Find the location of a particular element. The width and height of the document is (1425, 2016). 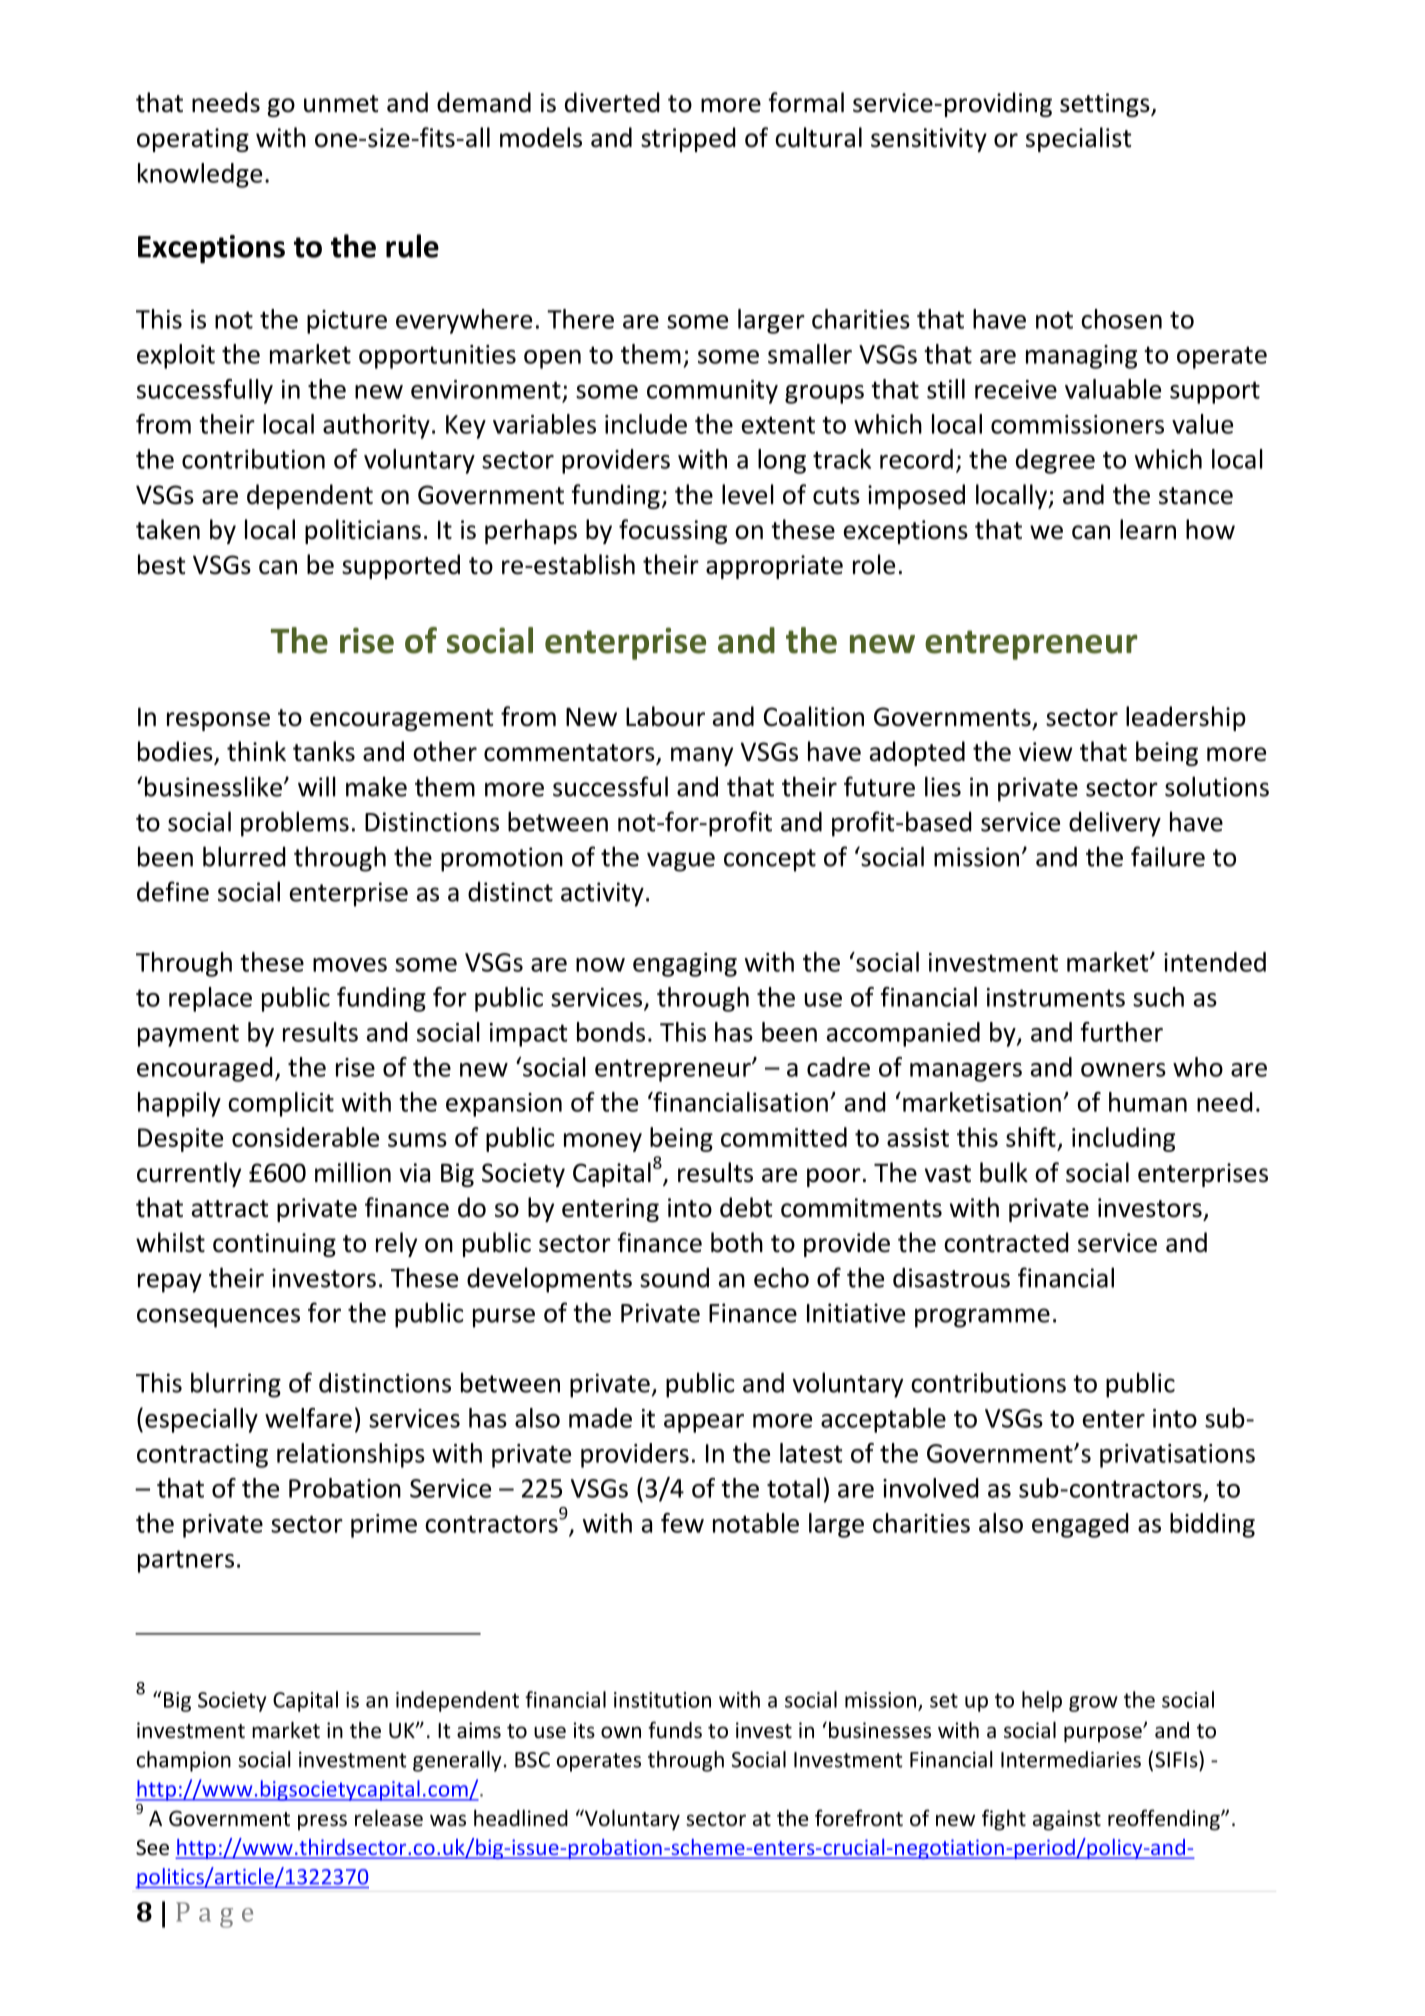

knowledge is located at coordinates (200, 175).
